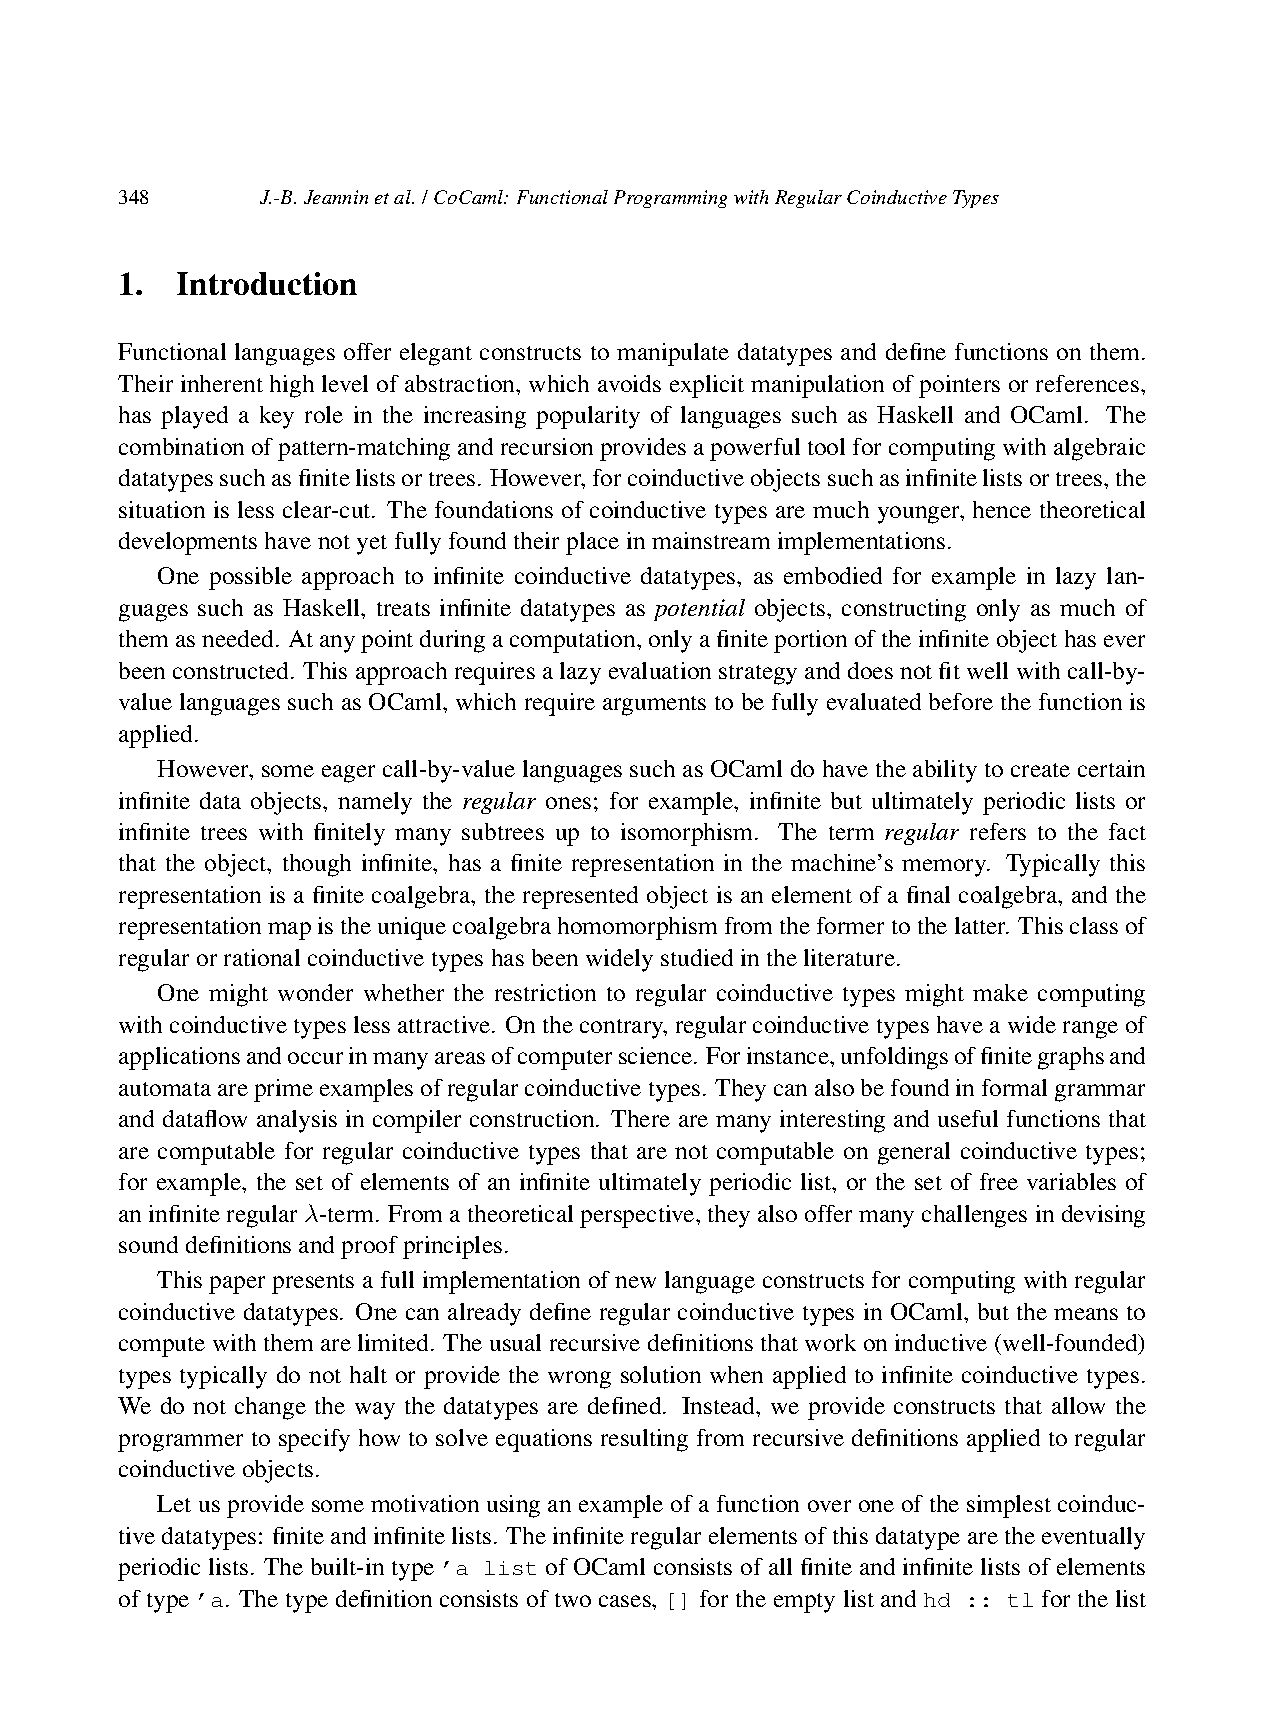 Image resolution: width=1265 pixels, height=1726 pixels. I want to click on latter, so click(982, 925).
